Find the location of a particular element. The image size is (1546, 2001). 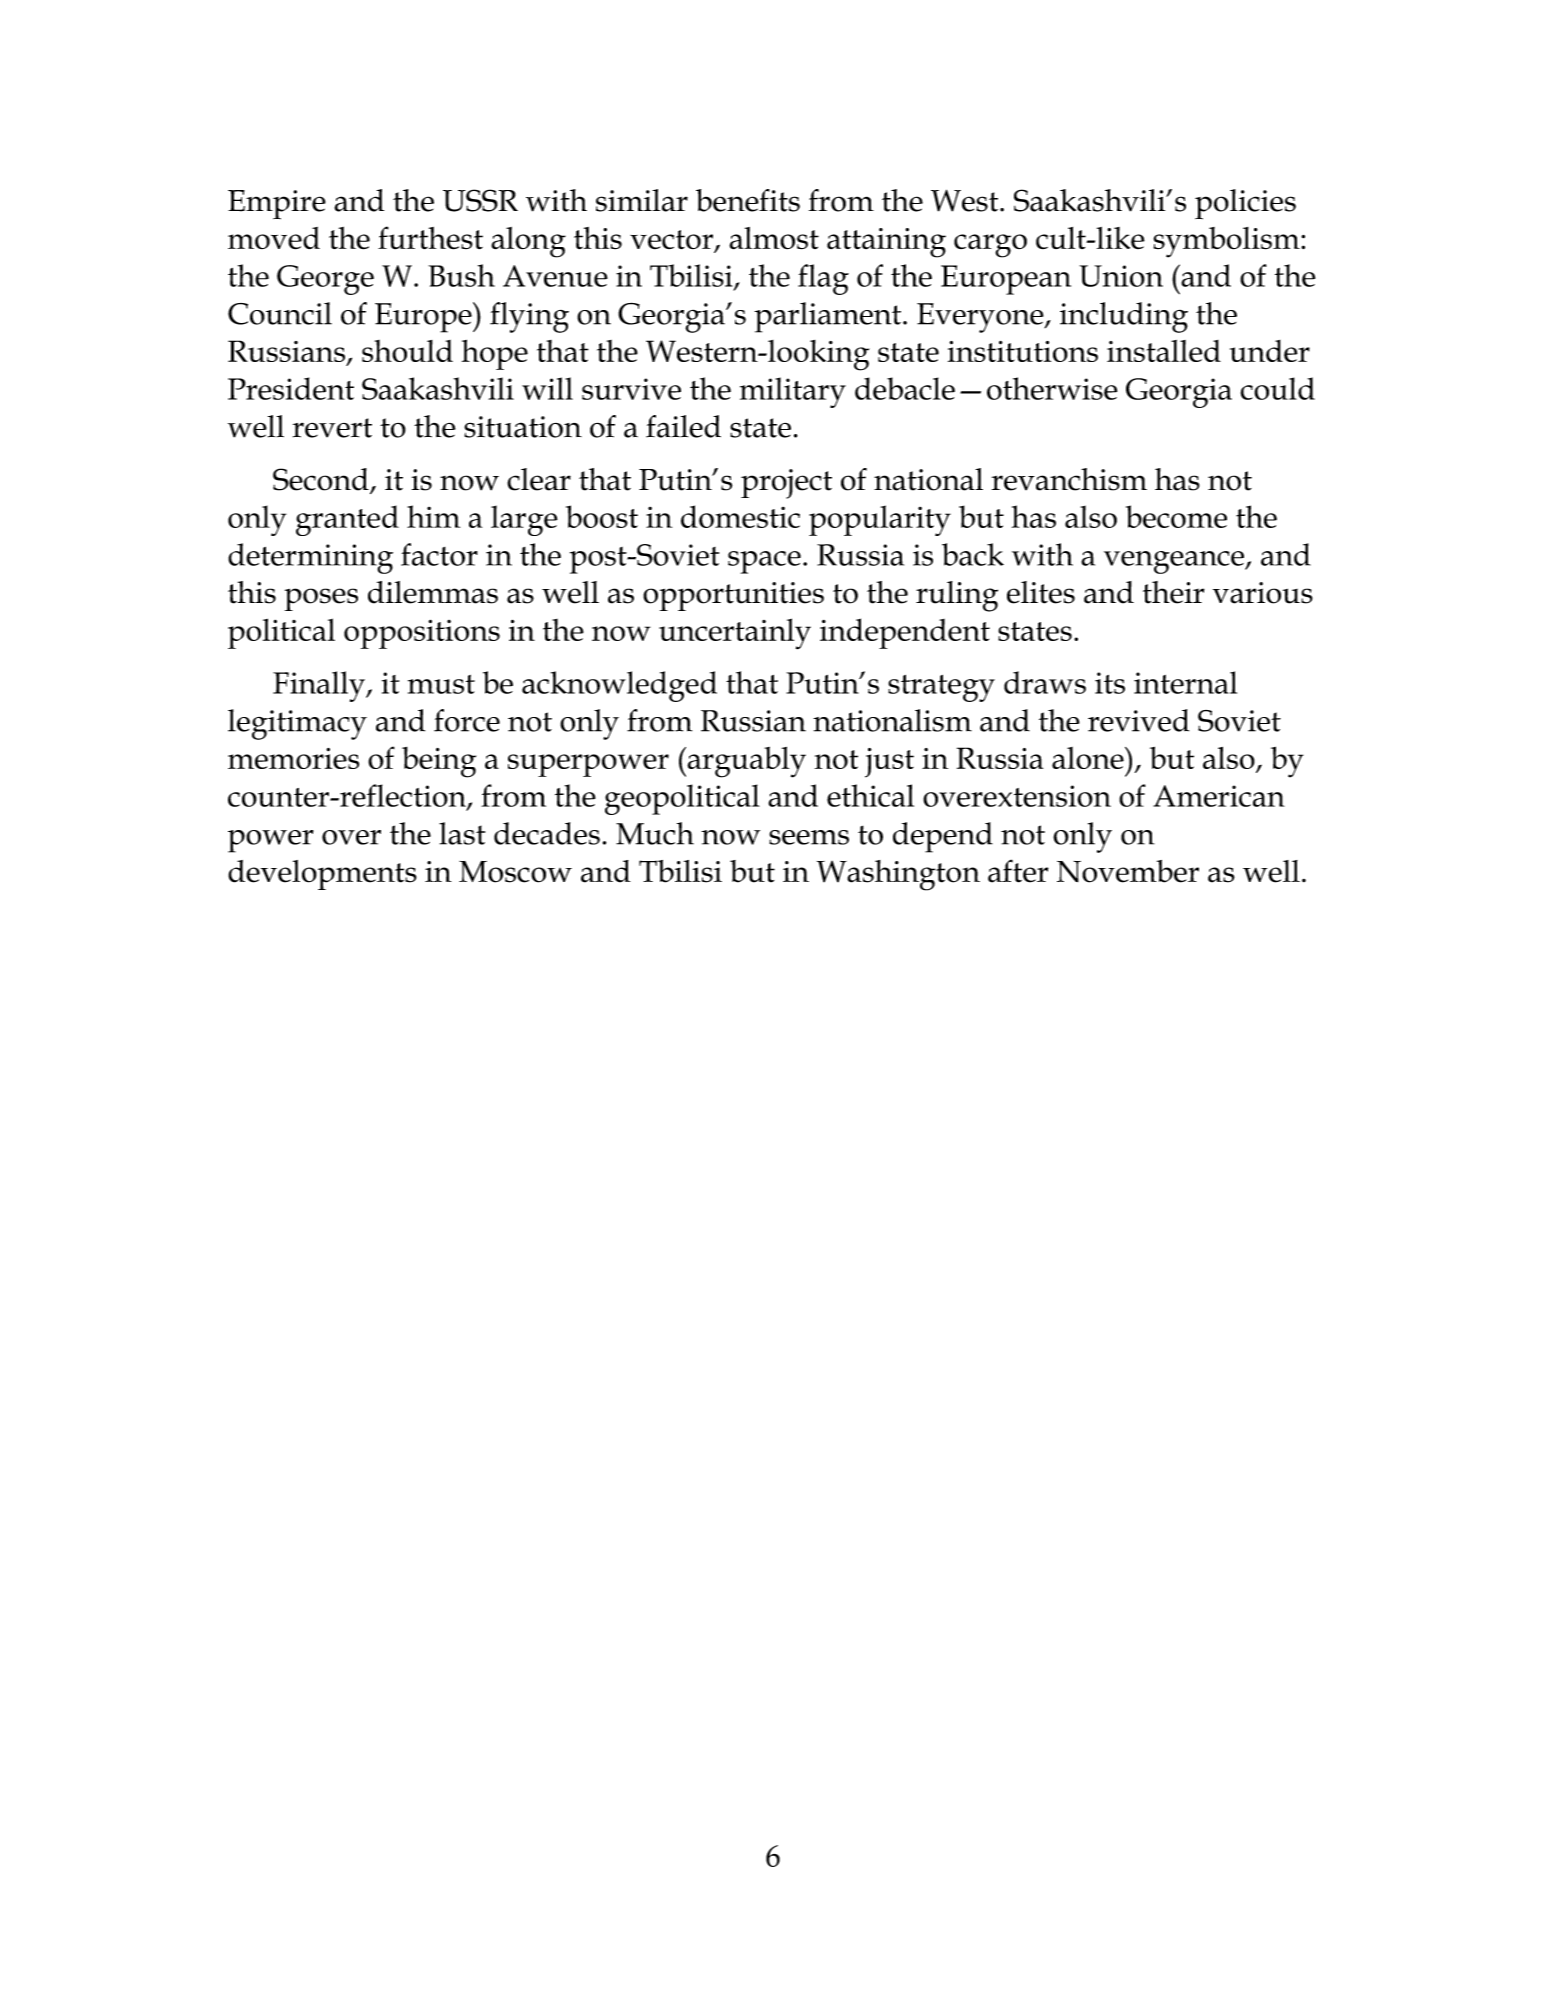

Second is located at coordinates (322, 480).
